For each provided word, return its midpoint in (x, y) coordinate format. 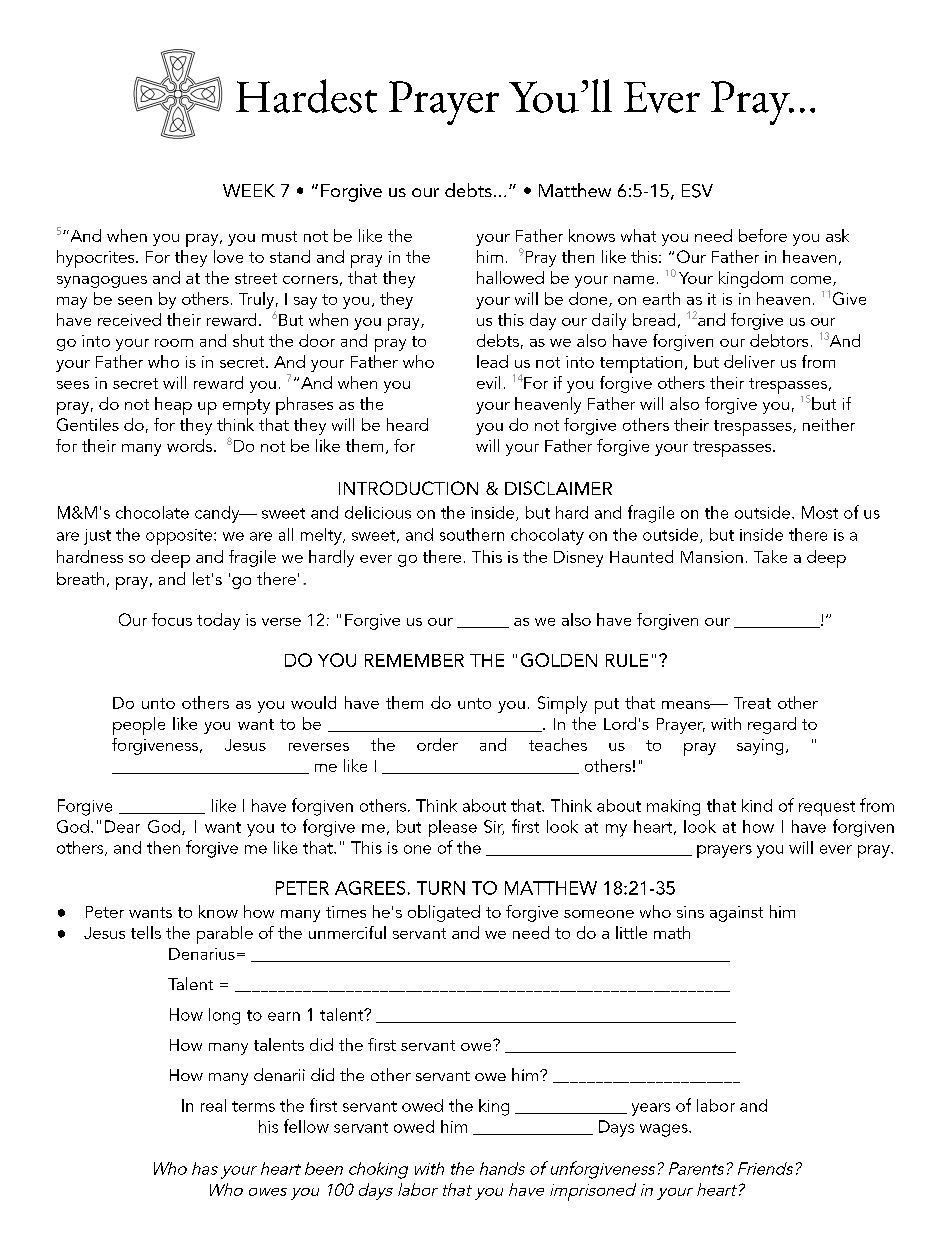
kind (757, 805)
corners (310, 280)
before (763, 235)
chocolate (152, 512)
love (228, 256)
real (213, 1105)
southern (472, 534)
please (453, 828)
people (139, 726)
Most (820, 512)
